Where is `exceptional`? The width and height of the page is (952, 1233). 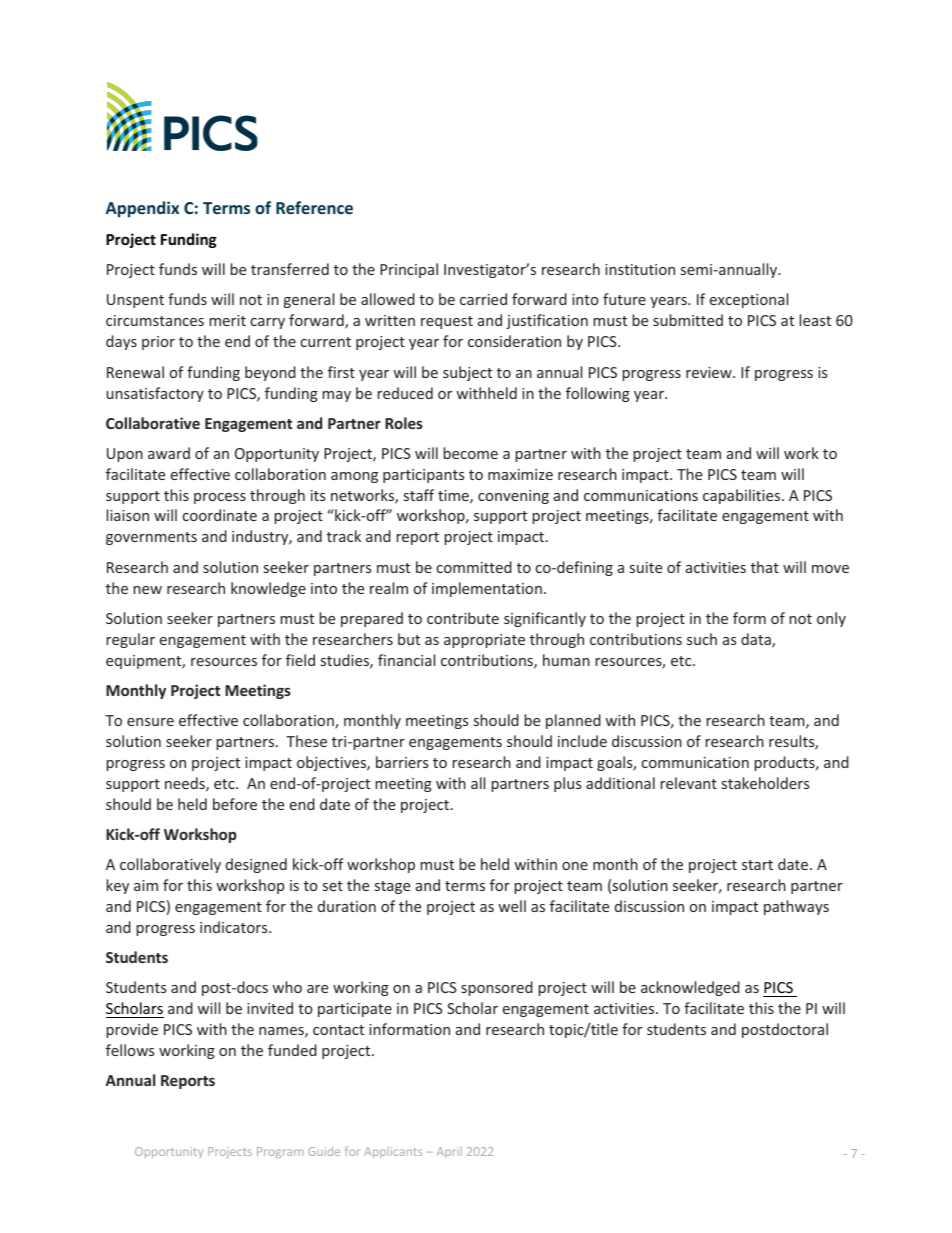 exceptional is located at coordinates (749, 300).
